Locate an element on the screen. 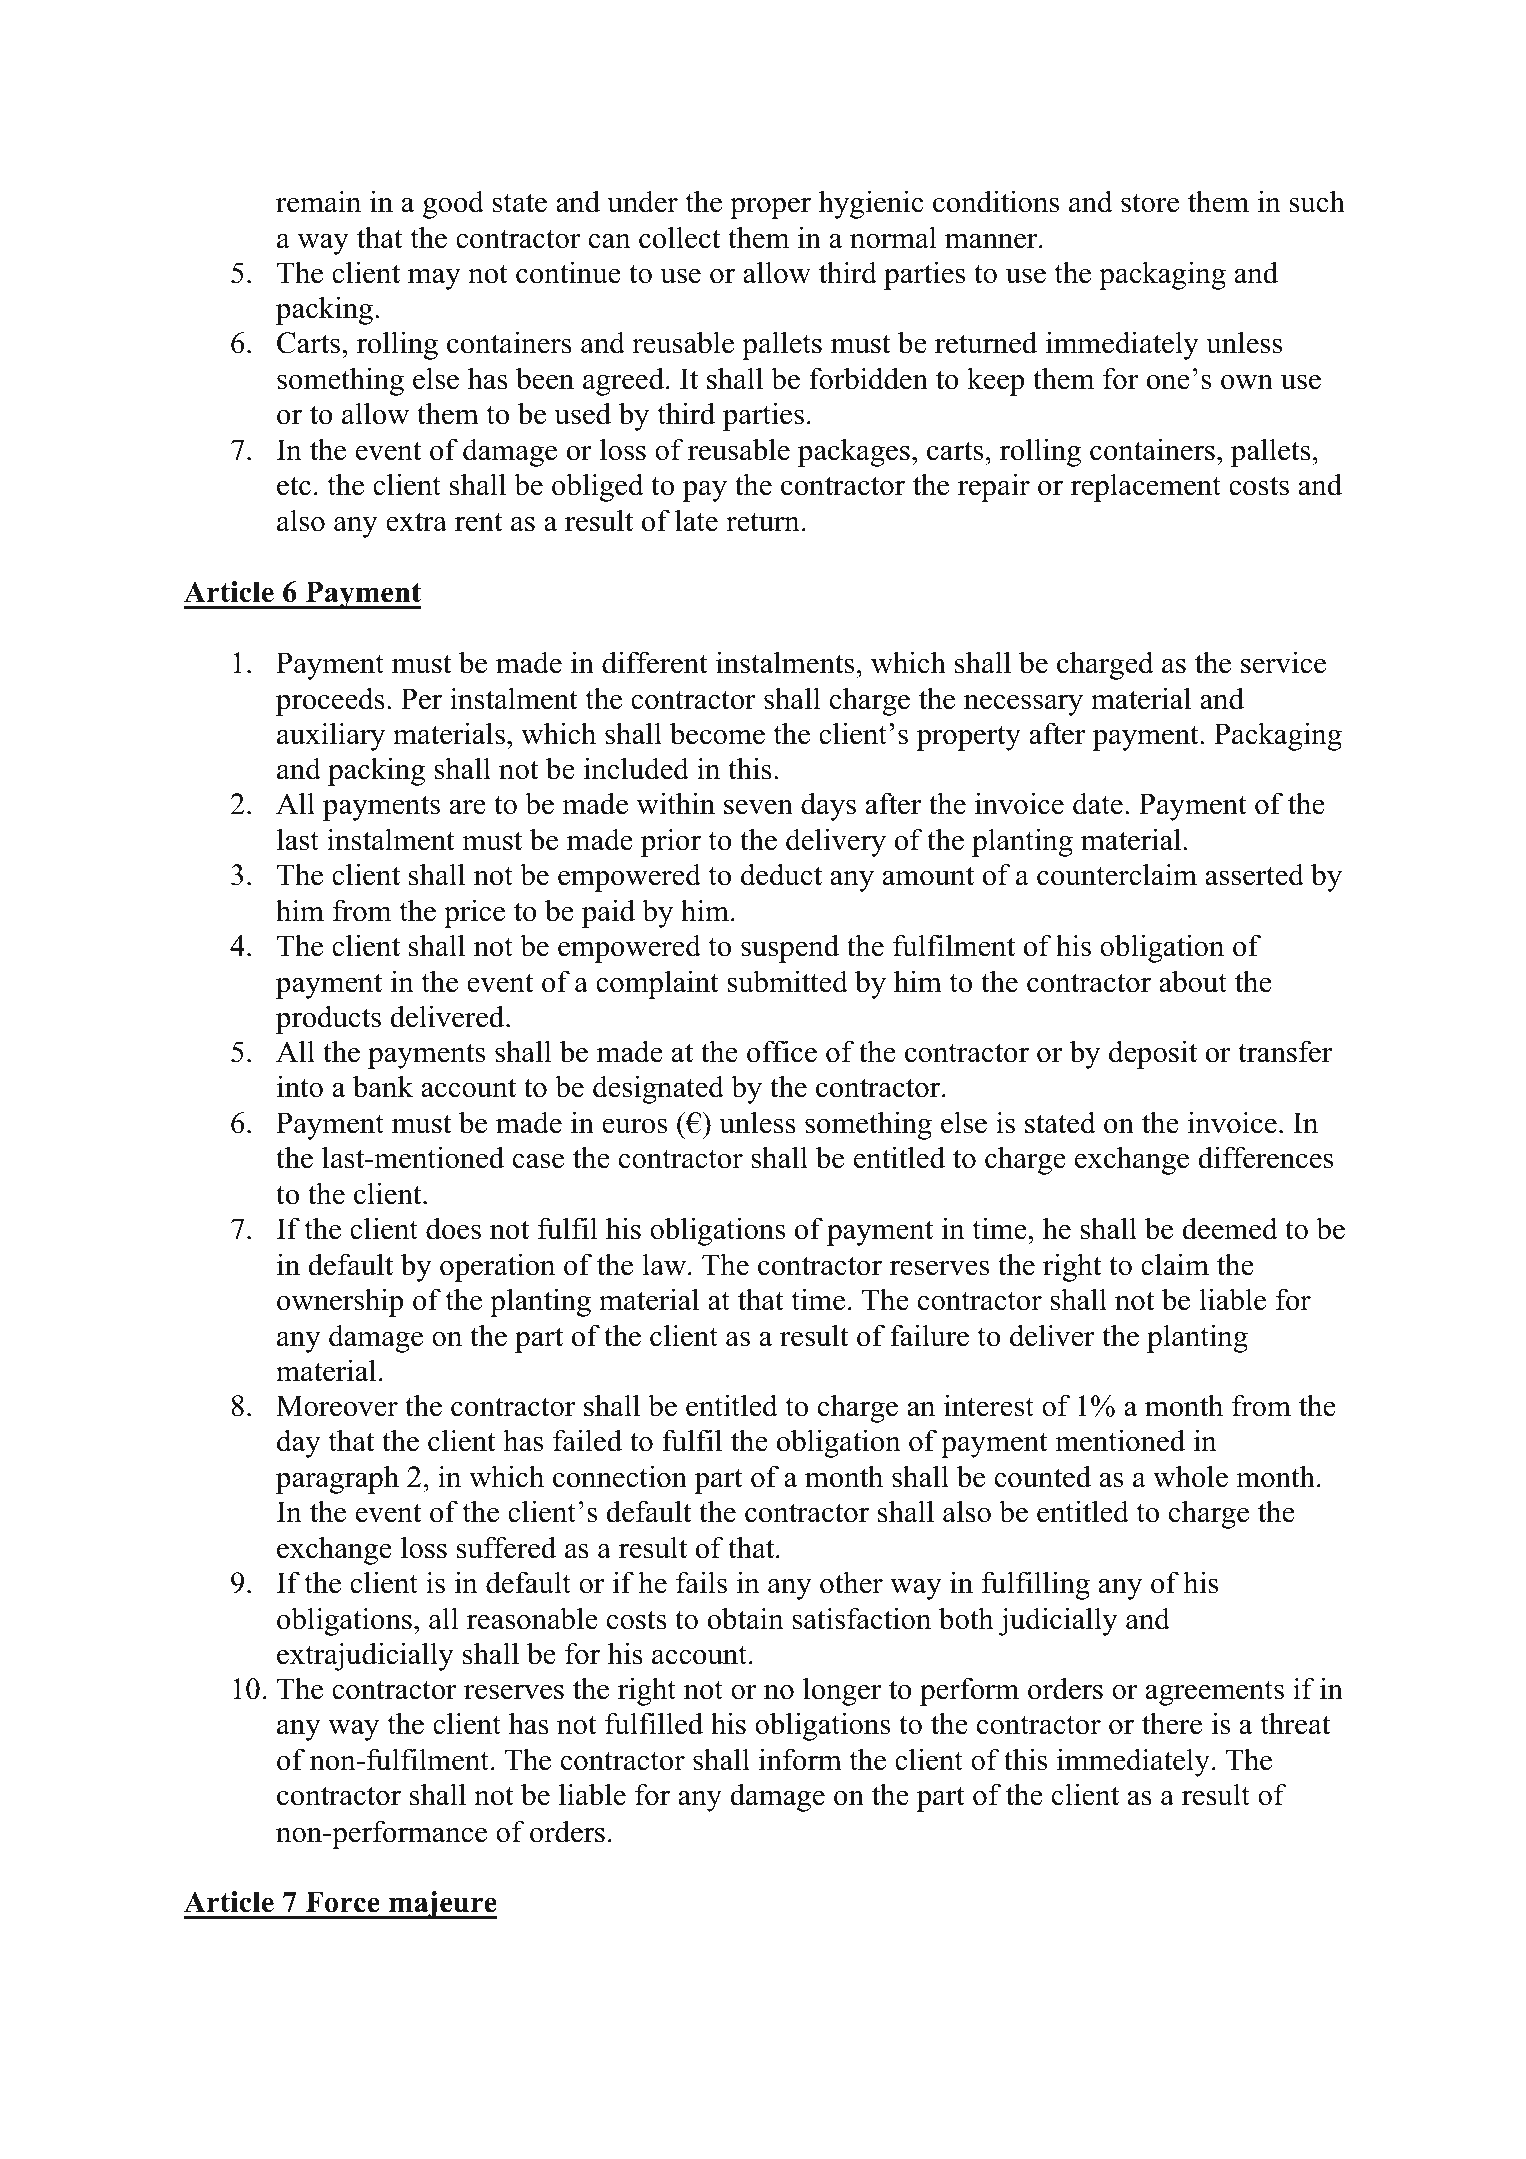 This screenshot has width=1526, height=2159. inform is located at coordinates (800, 1759).
